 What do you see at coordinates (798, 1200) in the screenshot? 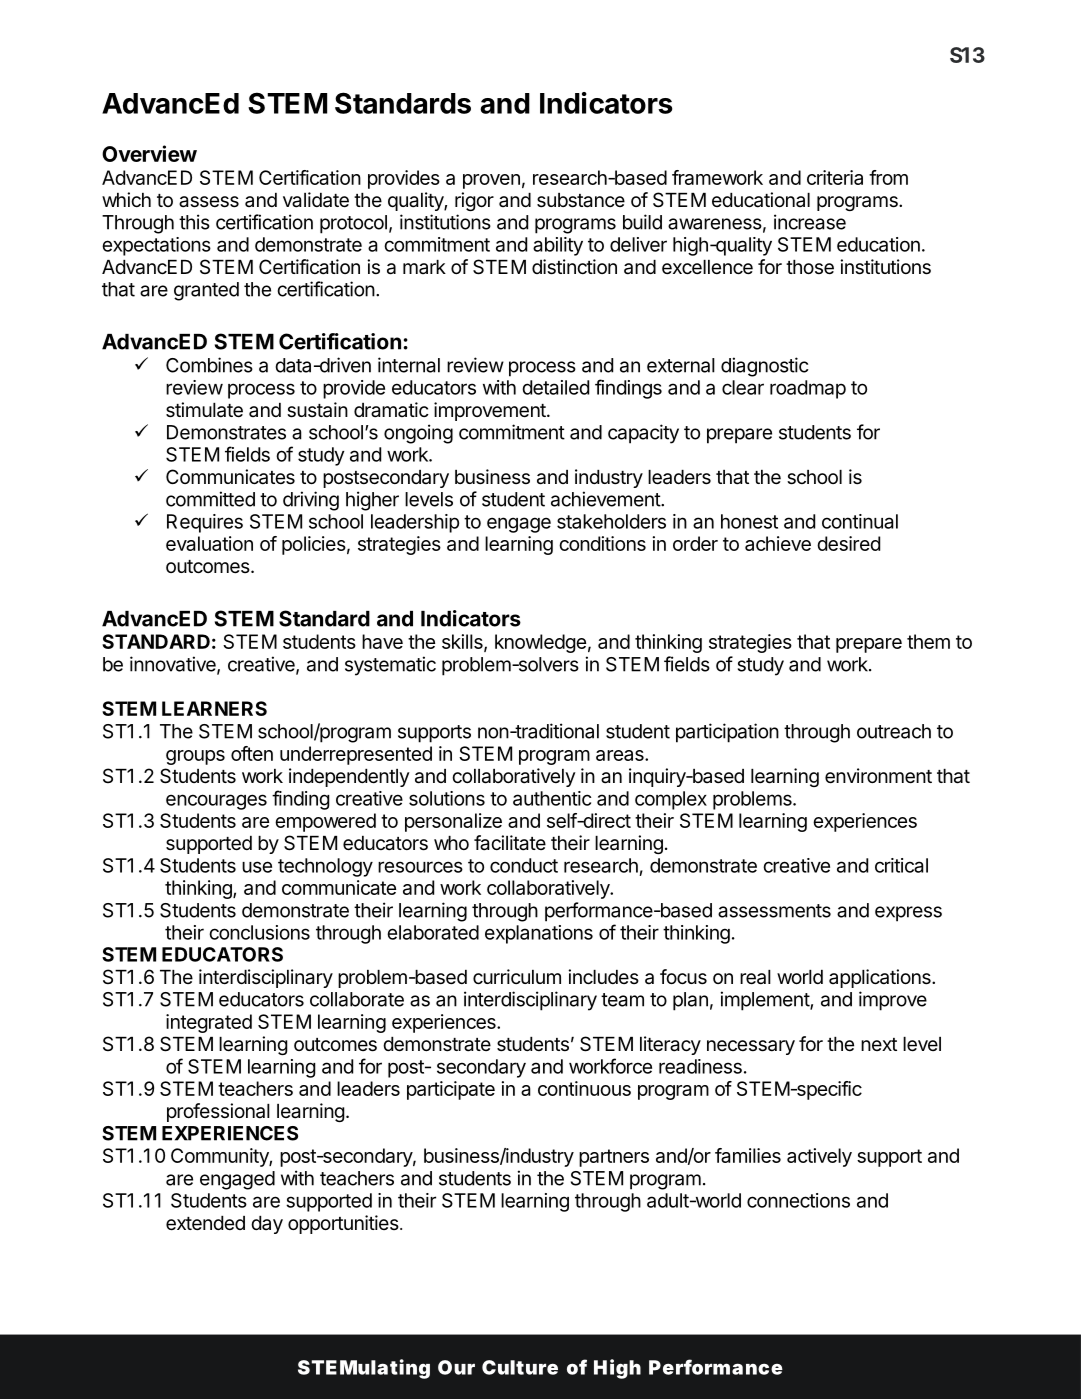
I see `connections` at bounding box center [798, 1200].
